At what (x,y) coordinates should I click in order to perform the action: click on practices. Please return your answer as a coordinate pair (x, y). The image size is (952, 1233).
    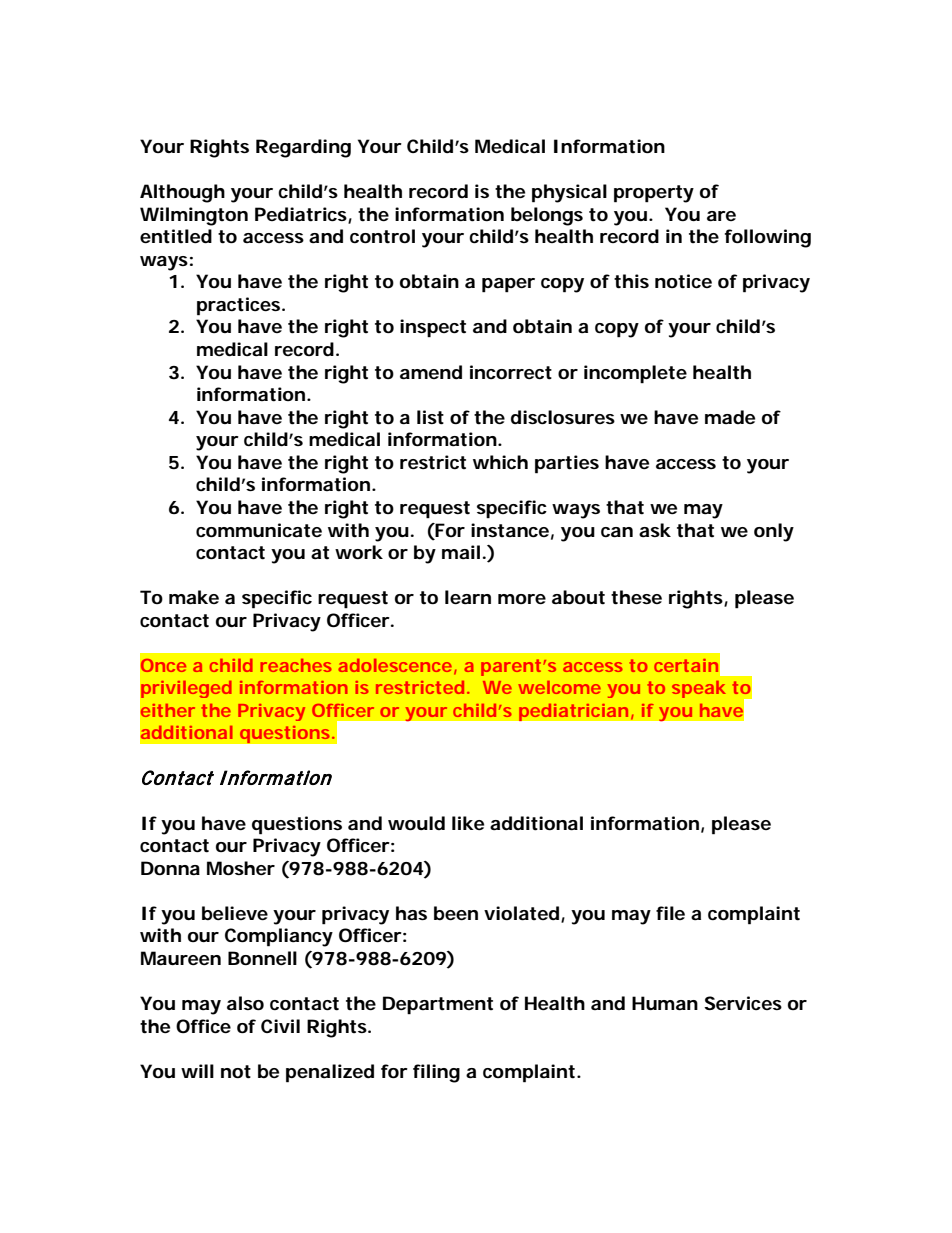
    Looking at the image, I should click on (238, 306).
